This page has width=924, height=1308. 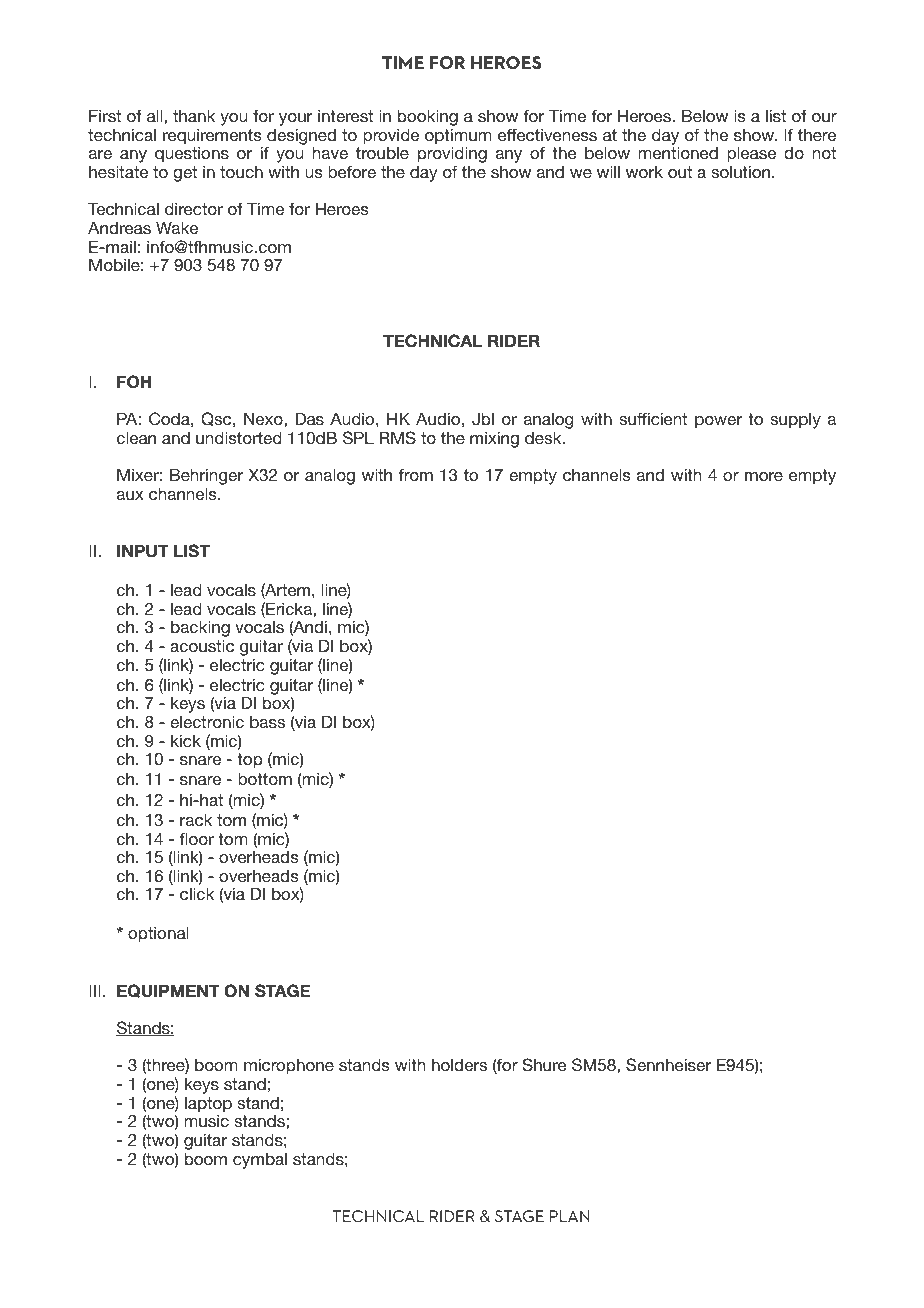 I want to click on Jbl, so click(x=483, y=419).
